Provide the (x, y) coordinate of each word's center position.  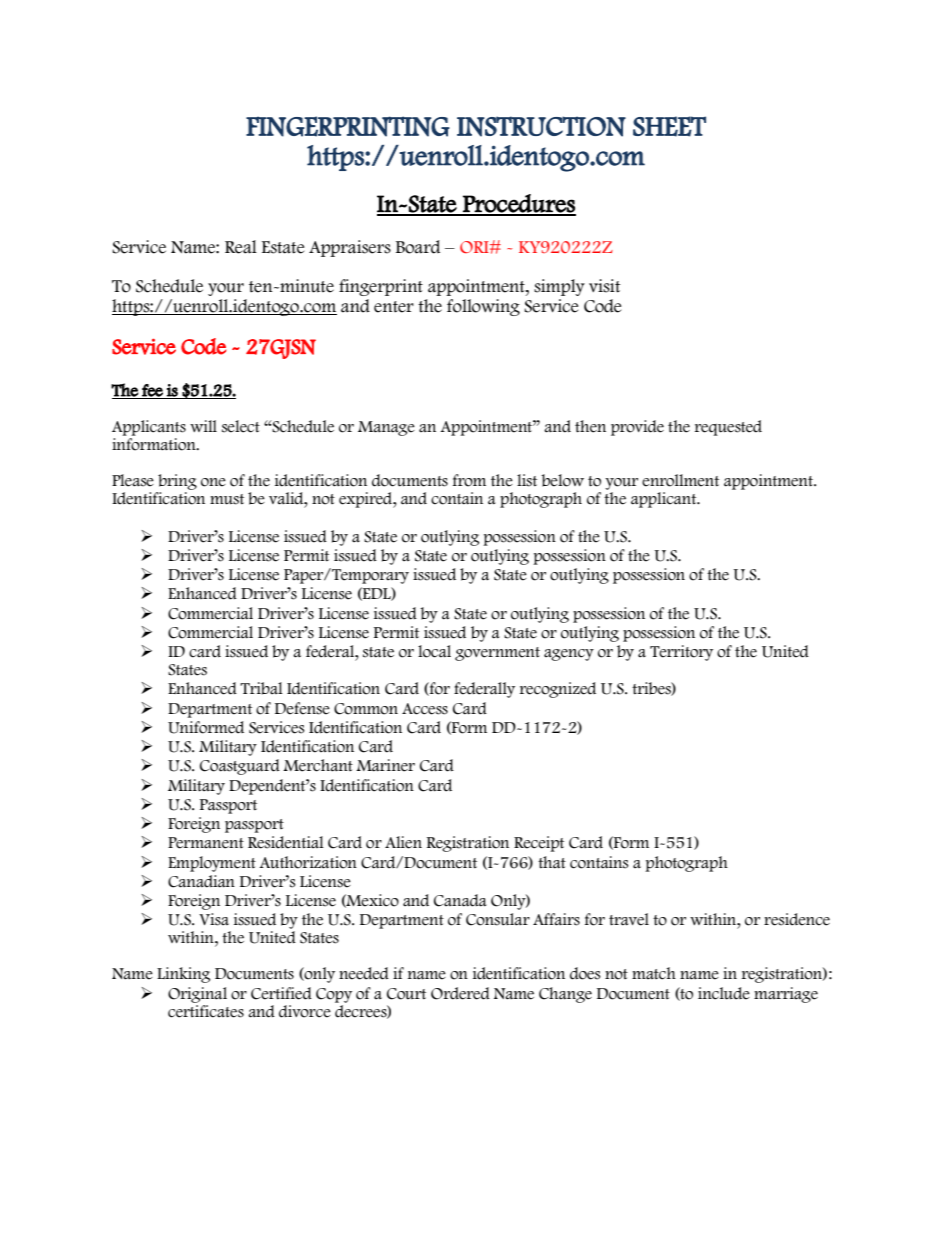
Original (197, 995)
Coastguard (240, 767)
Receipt (539, 844)
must (227, 499)
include (724, 993)
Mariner (385, 765)
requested (728, 428)
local (434, 651)
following (483, 307)
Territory (681, 653)
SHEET (669, 126)
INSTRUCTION (541, 126)
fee (152, 391)
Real (241, 247)
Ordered (460, 993)
